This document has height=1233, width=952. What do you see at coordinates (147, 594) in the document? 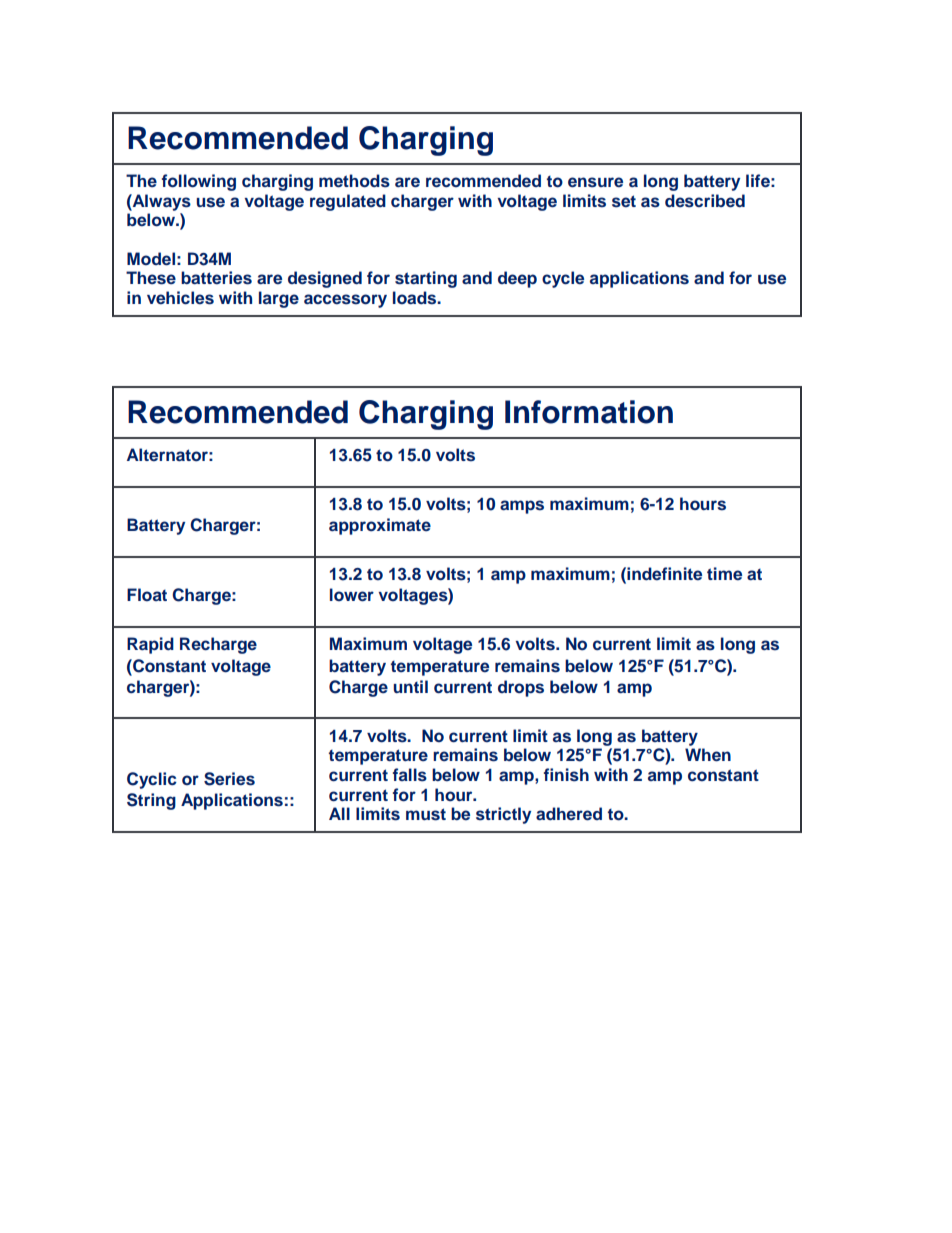
I see `Float` at bounding box center [147, 594].
